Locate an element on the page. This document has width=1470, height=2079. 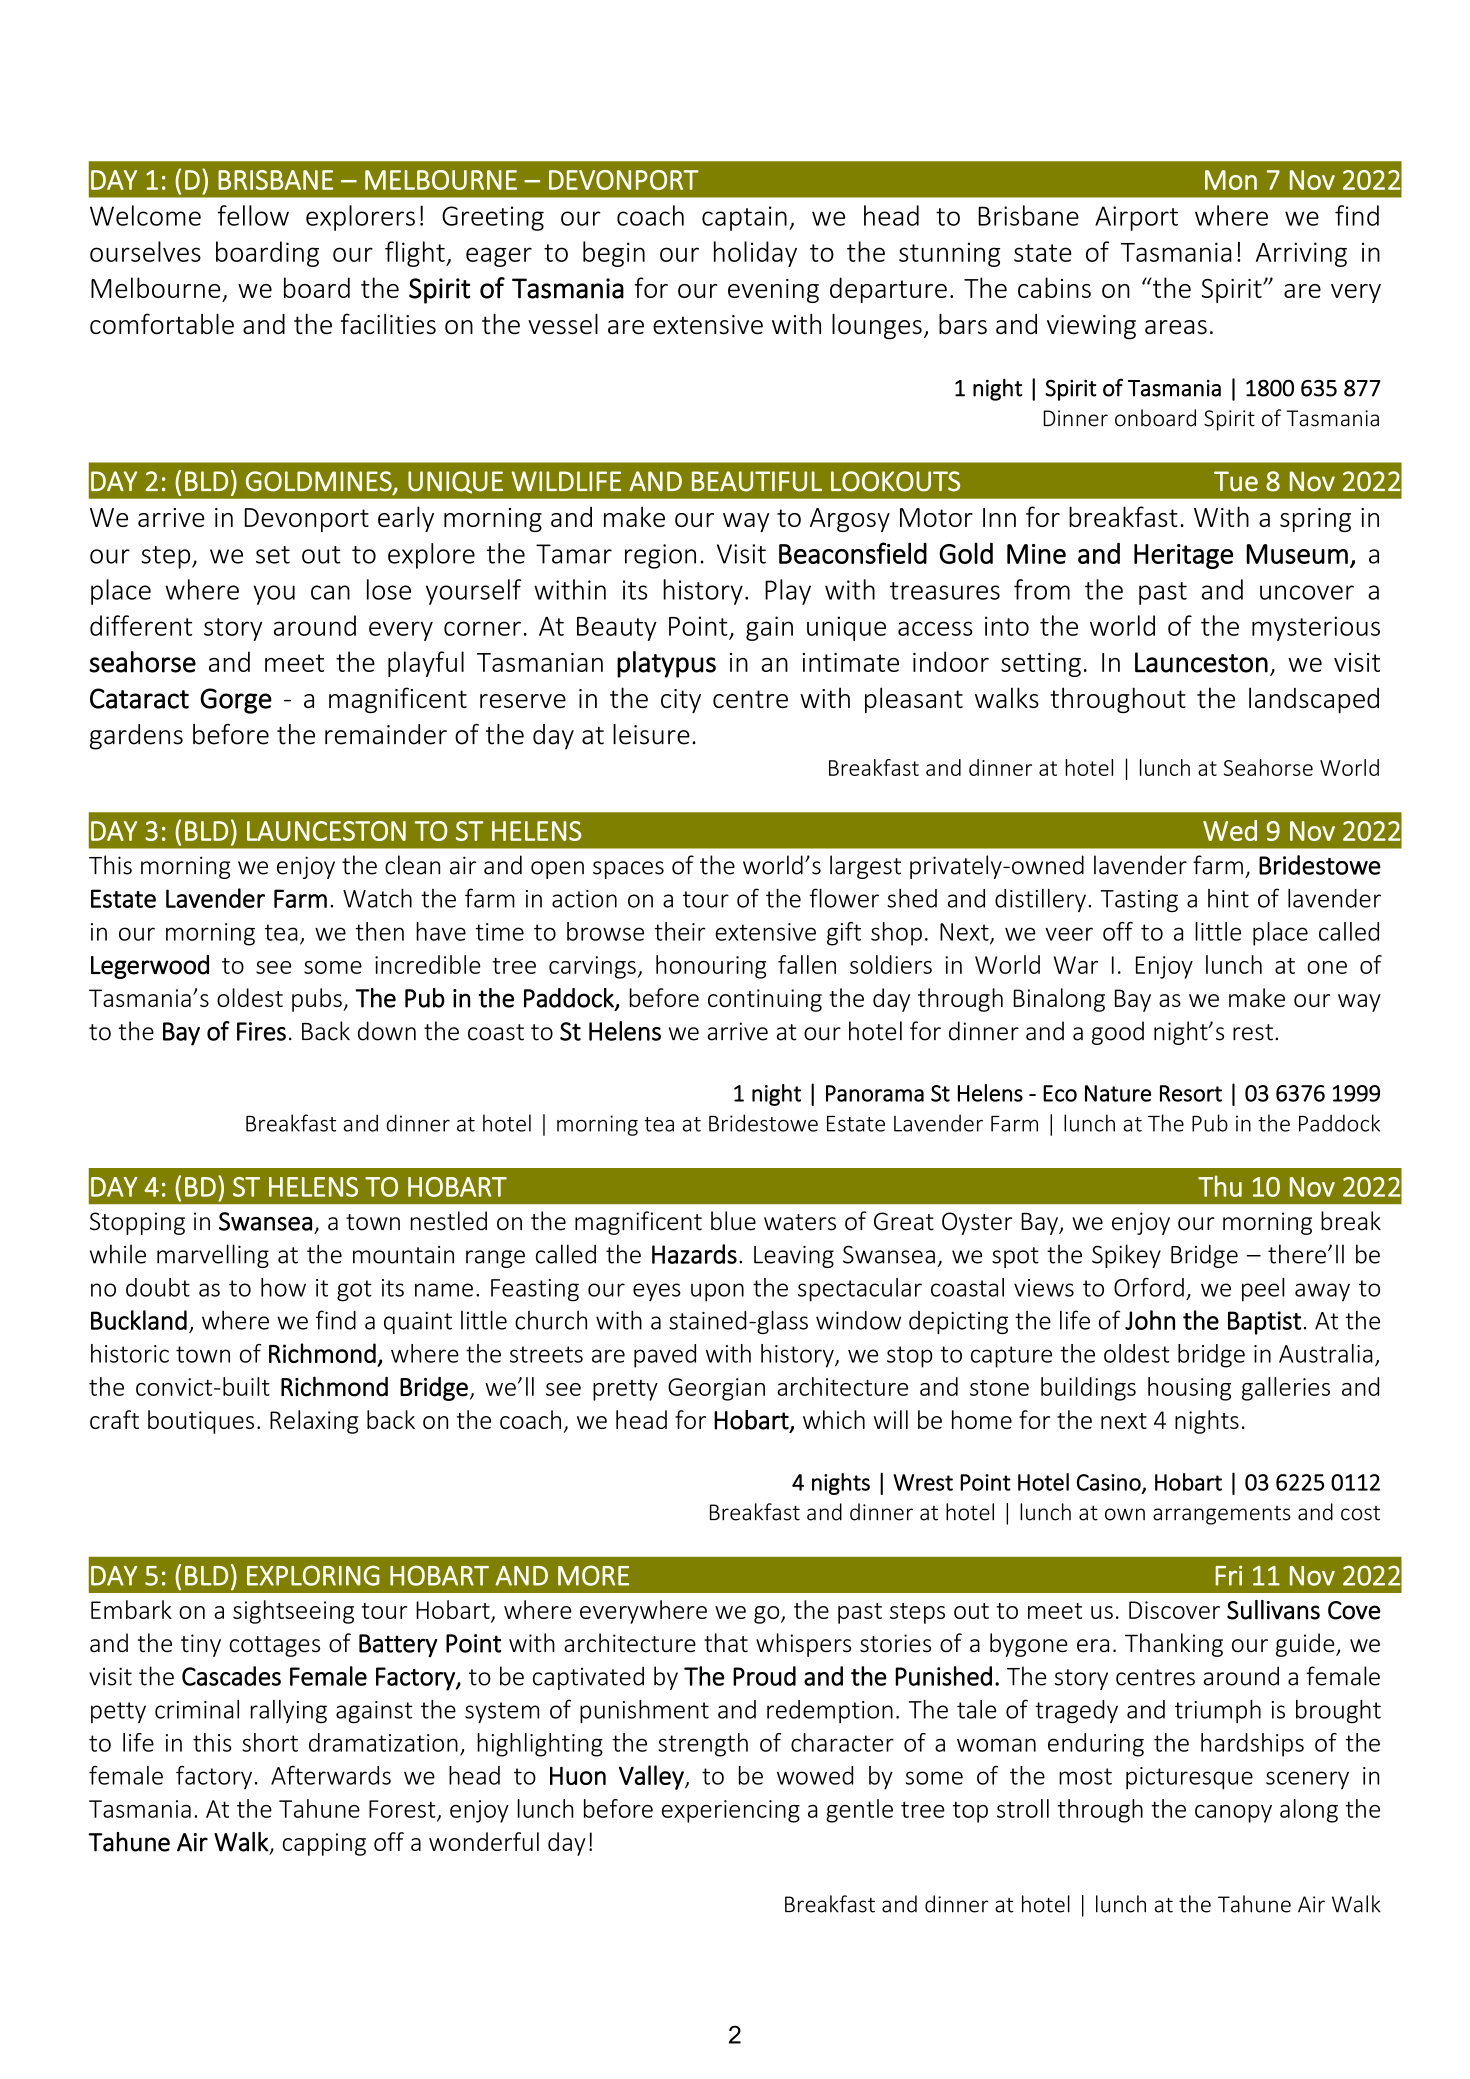
Arriving is located at coordinates (1301, 254).
